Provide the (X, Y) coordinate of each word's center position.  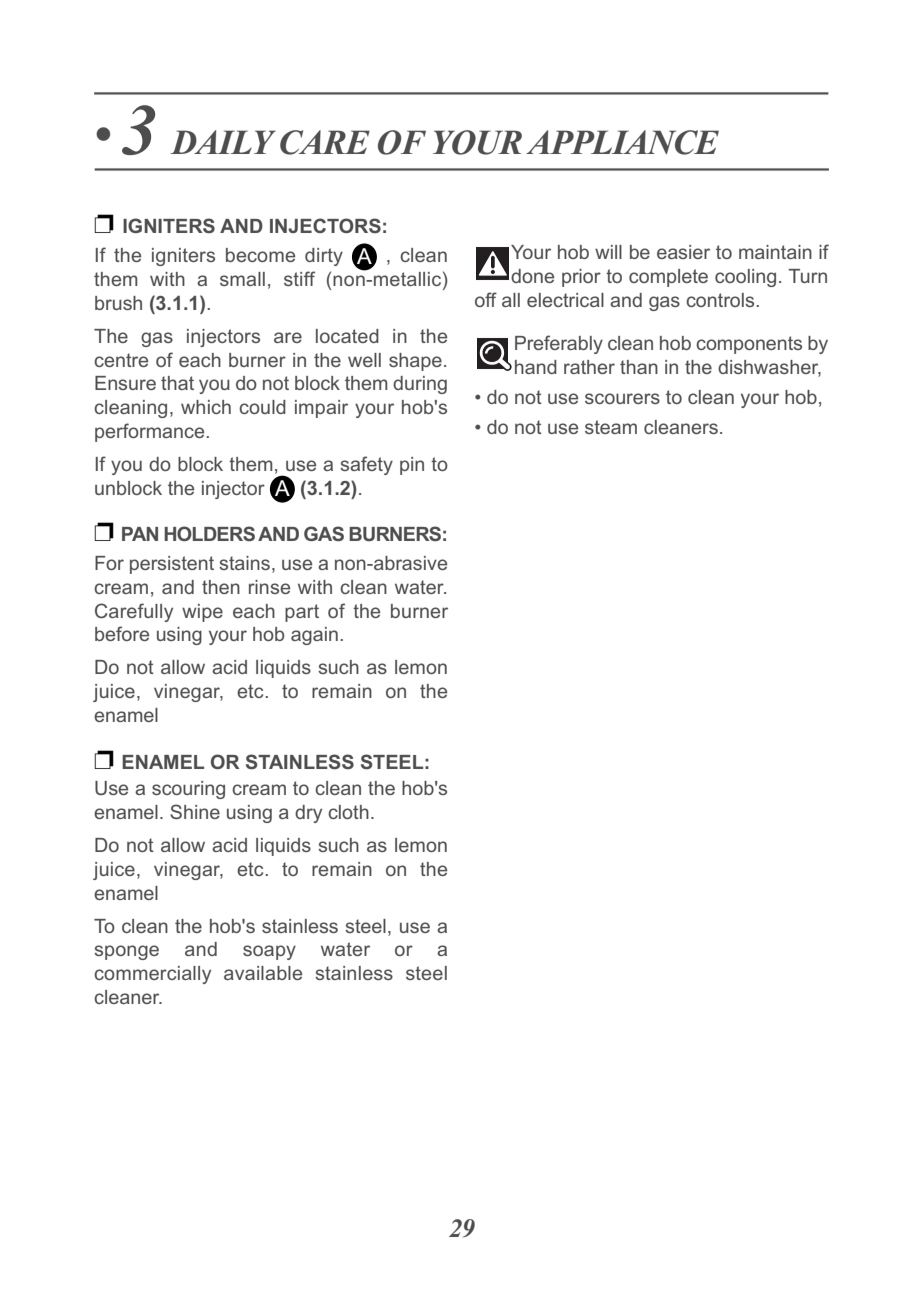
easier (683, 252)
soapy (269, 952)
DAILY (223, 142)
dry (308, 814)
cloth (348, 812)
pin (412, 466)
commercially (152, 975)
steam (611, 427)
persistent (172, 565)
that (177, 383)
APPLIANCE (622, 142)
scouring (188, 790)
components (749, 345)
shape (415, 362)
